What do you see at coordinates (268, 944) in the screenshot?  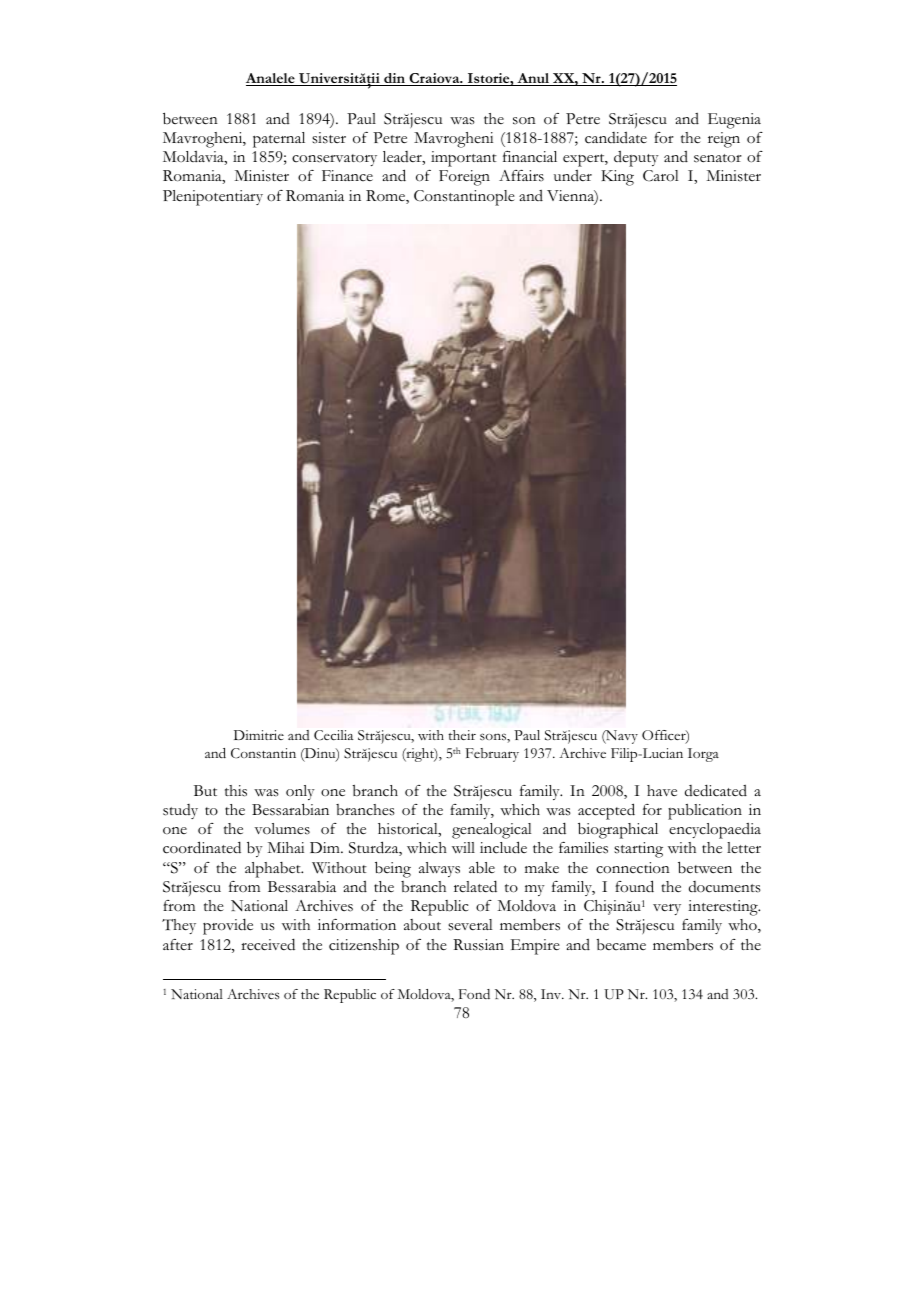 I see `received` at bounding box center [268, 944].
